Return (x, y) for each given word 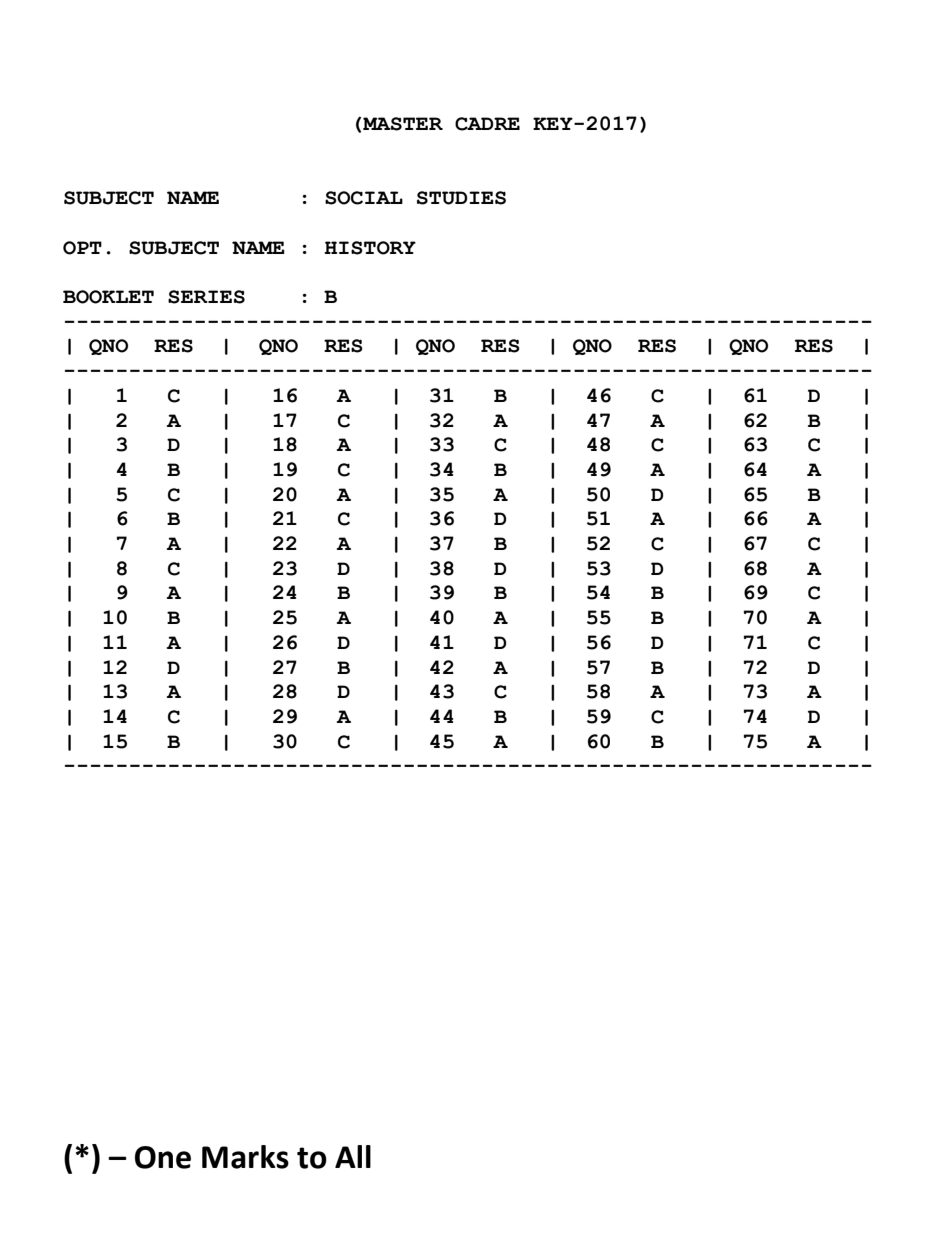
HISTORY (370, 248)
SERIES (206, 297)
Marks (245, 1157)
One (163, 1157)
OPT (82, 248)
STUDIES (461, 198)
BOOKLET (108, 297)
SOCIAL (364, 198)
